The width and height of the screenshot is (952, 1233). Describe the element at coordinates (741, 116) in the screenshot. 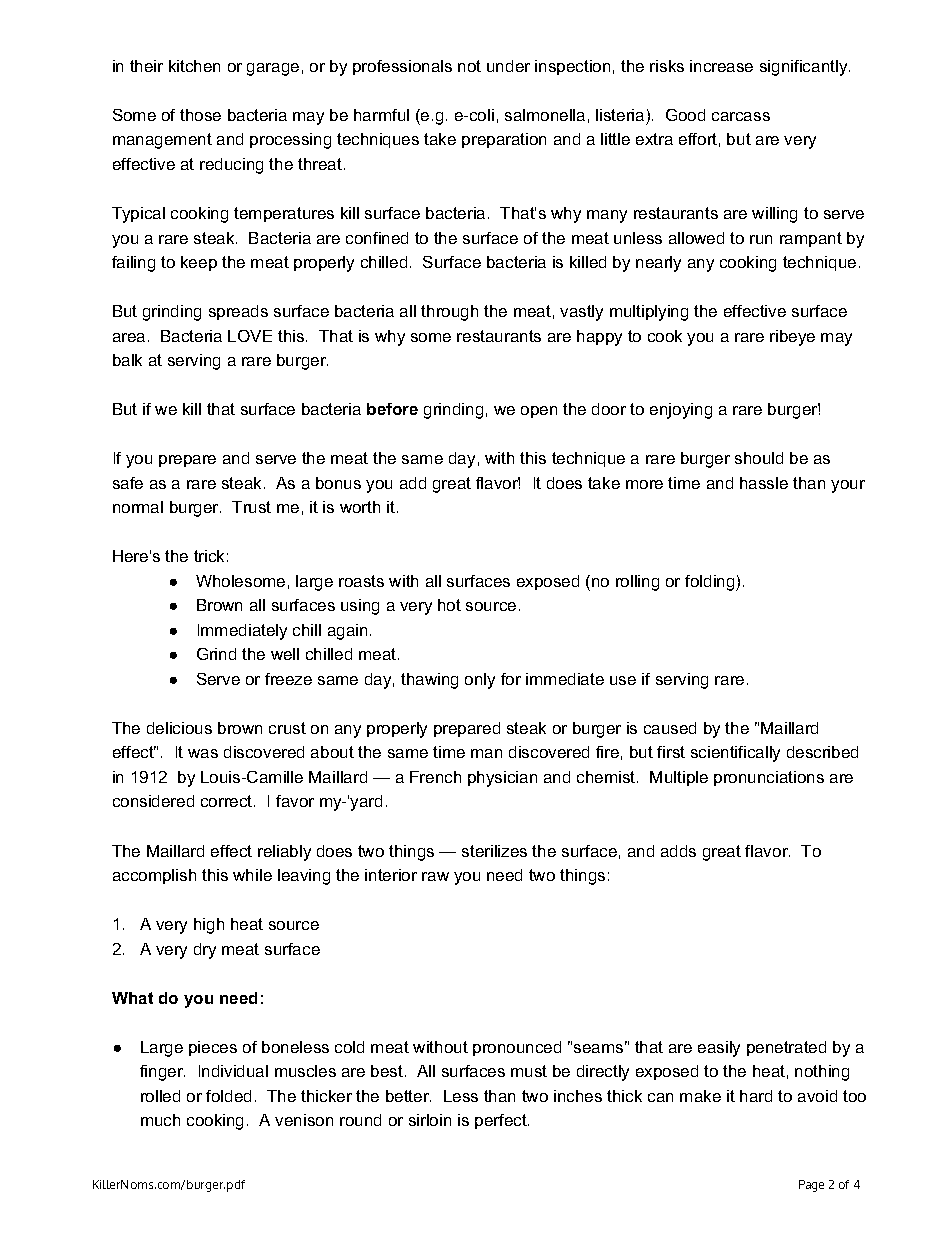

I see `carcass` at that location.
